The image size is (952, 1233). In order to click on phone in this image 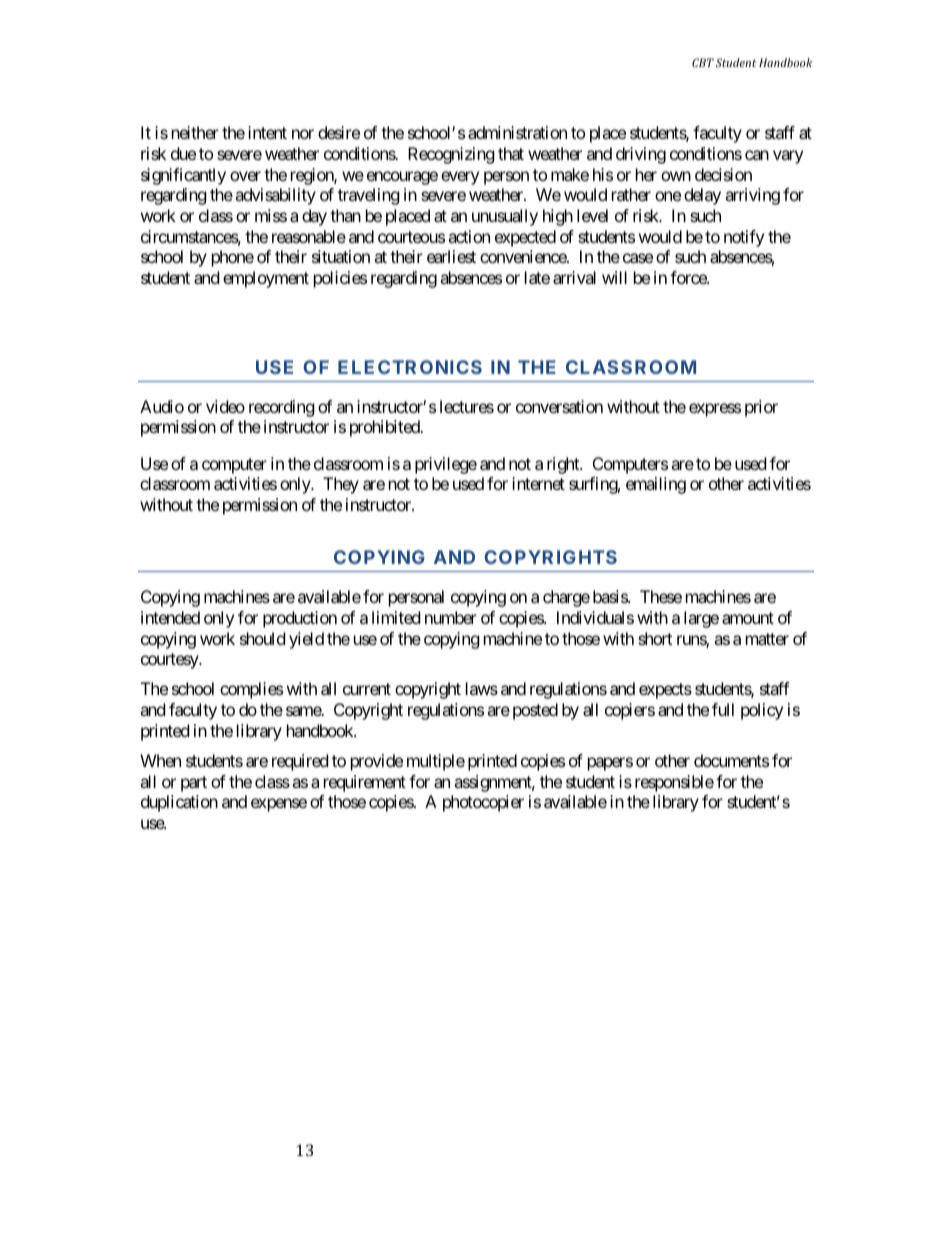, I will do `click(233, 258)`.
